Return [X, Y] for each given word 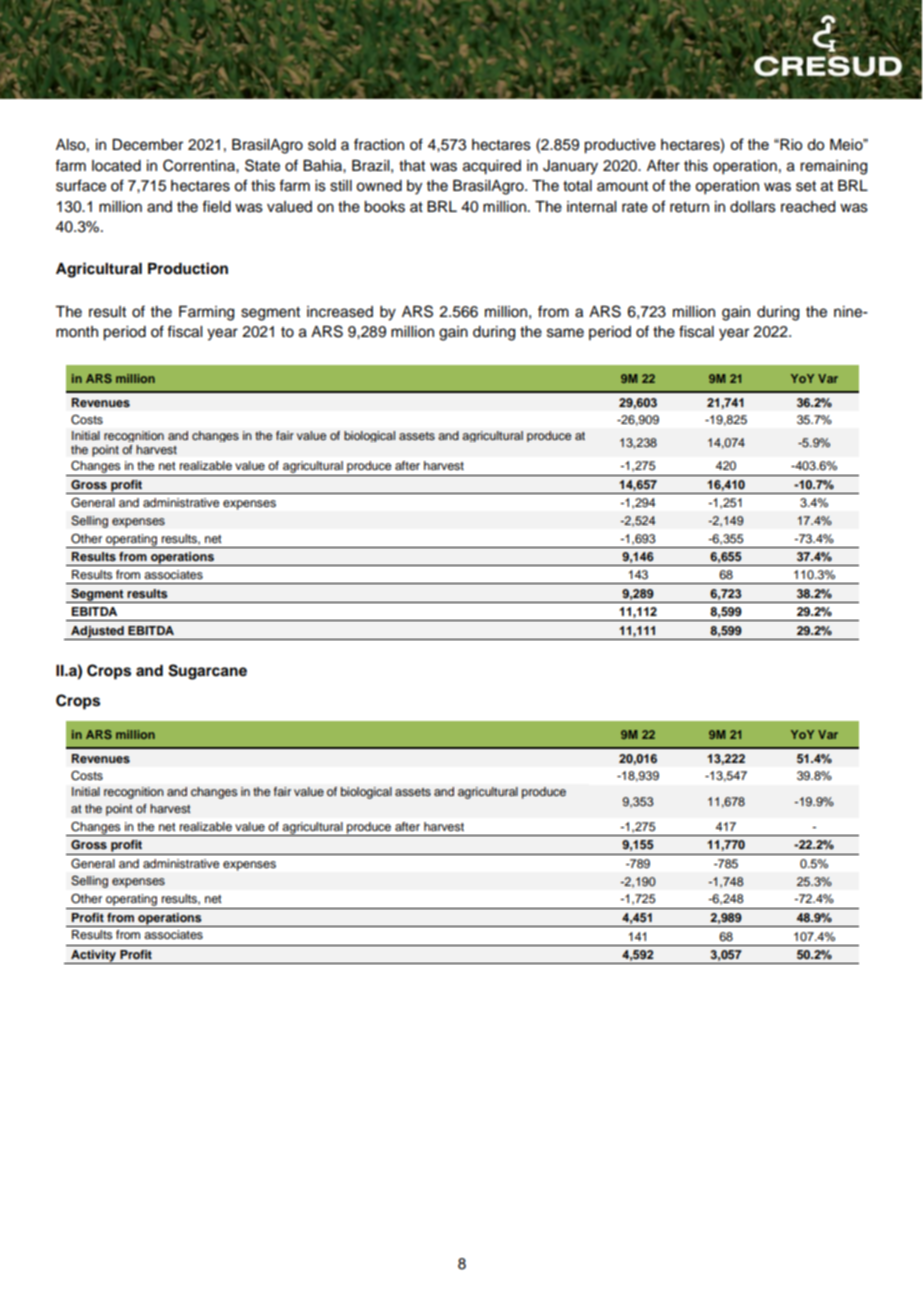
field [216, 206]
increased [340, 312]
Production [188, 268]
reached [808, 207]
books [384, 207]
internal [591, 207]
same [565, 333]
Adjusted [97, 633]
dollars [753, 207]
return [689, 207]
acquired [492, 167]
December [147, 145]
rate [635, 207]
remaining [833, 167]
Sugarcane [207, 672]
